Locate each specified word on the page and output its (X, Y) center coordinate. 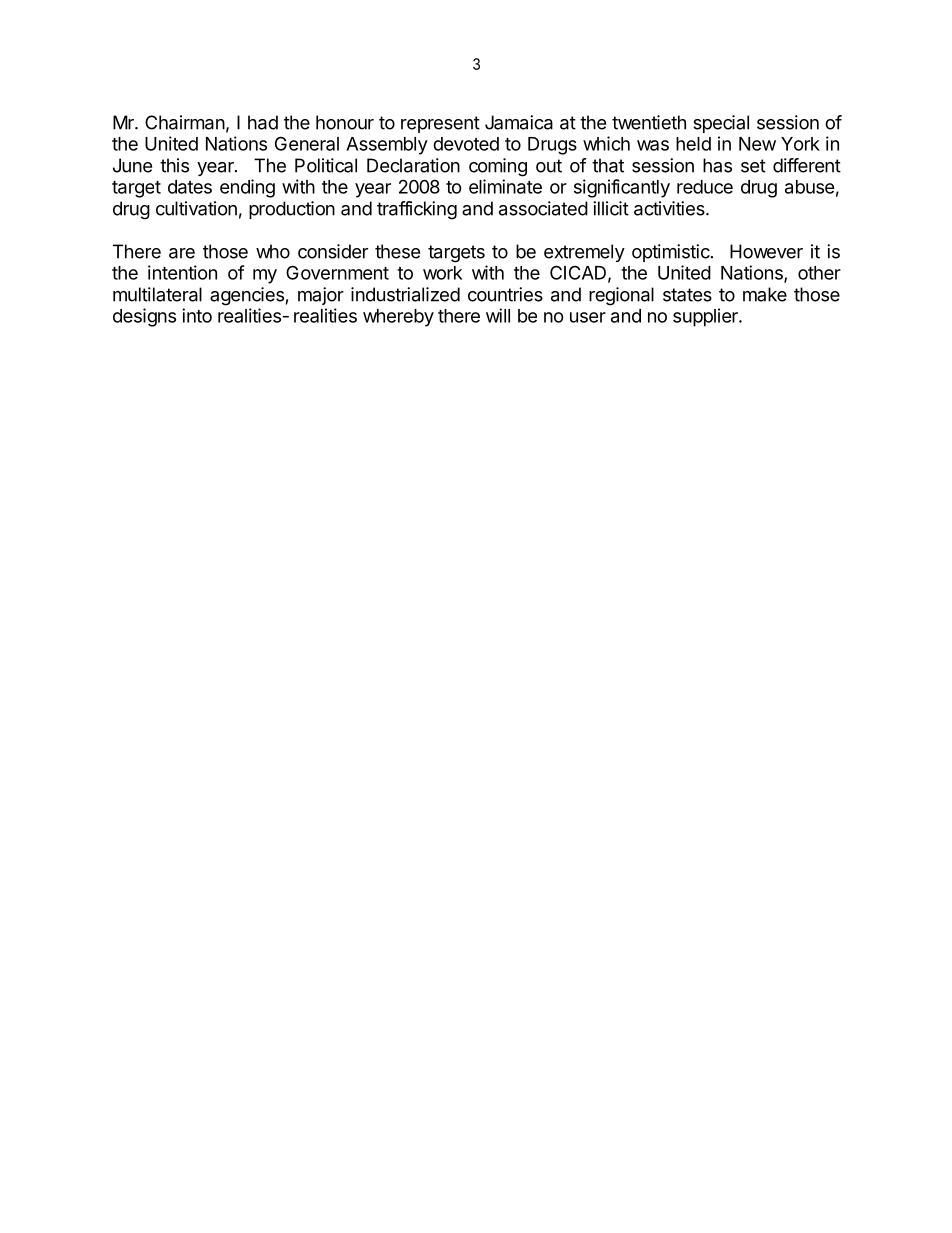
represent (440, 124)
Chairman (185, 122)
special (721, 124)
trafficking (417, 210)
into (197, 315)
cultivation (196, 208)
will (498, 315)
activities (670, 208)
